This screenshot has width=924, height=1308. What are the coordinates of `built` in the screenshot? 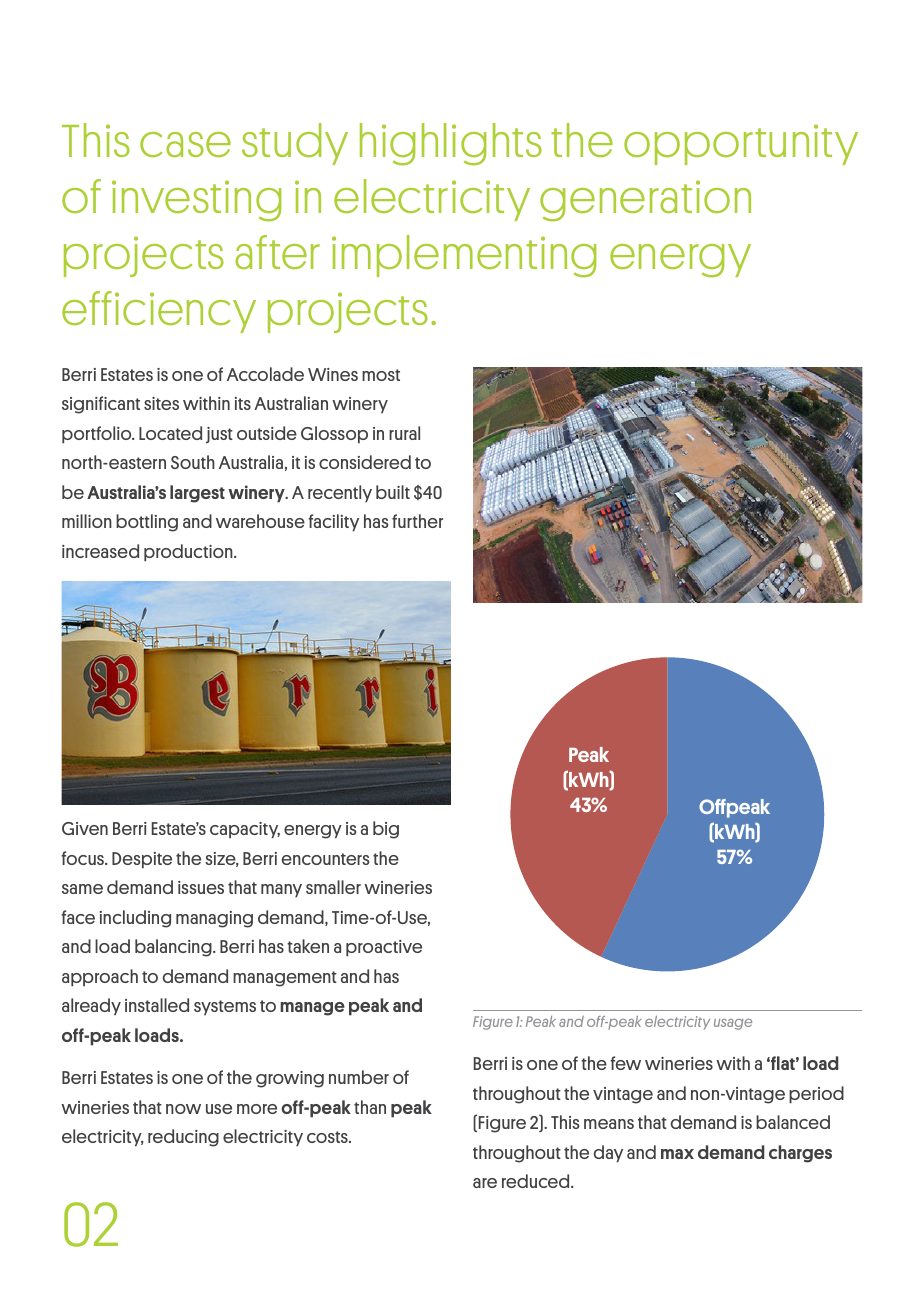 It's located at (393, 492).
